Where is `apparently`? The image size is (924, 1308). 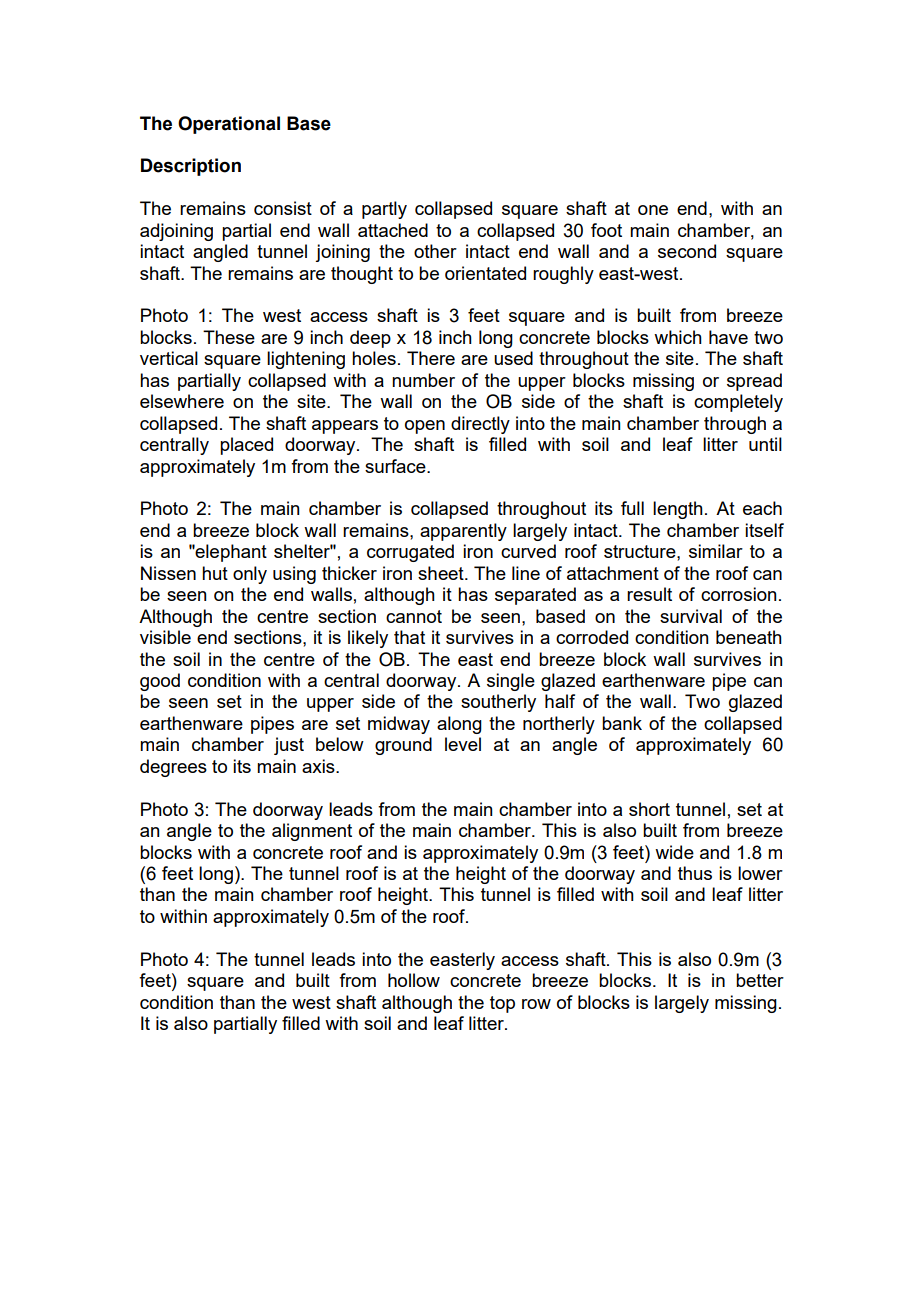
apparently is located at coordinates (463, 532).
